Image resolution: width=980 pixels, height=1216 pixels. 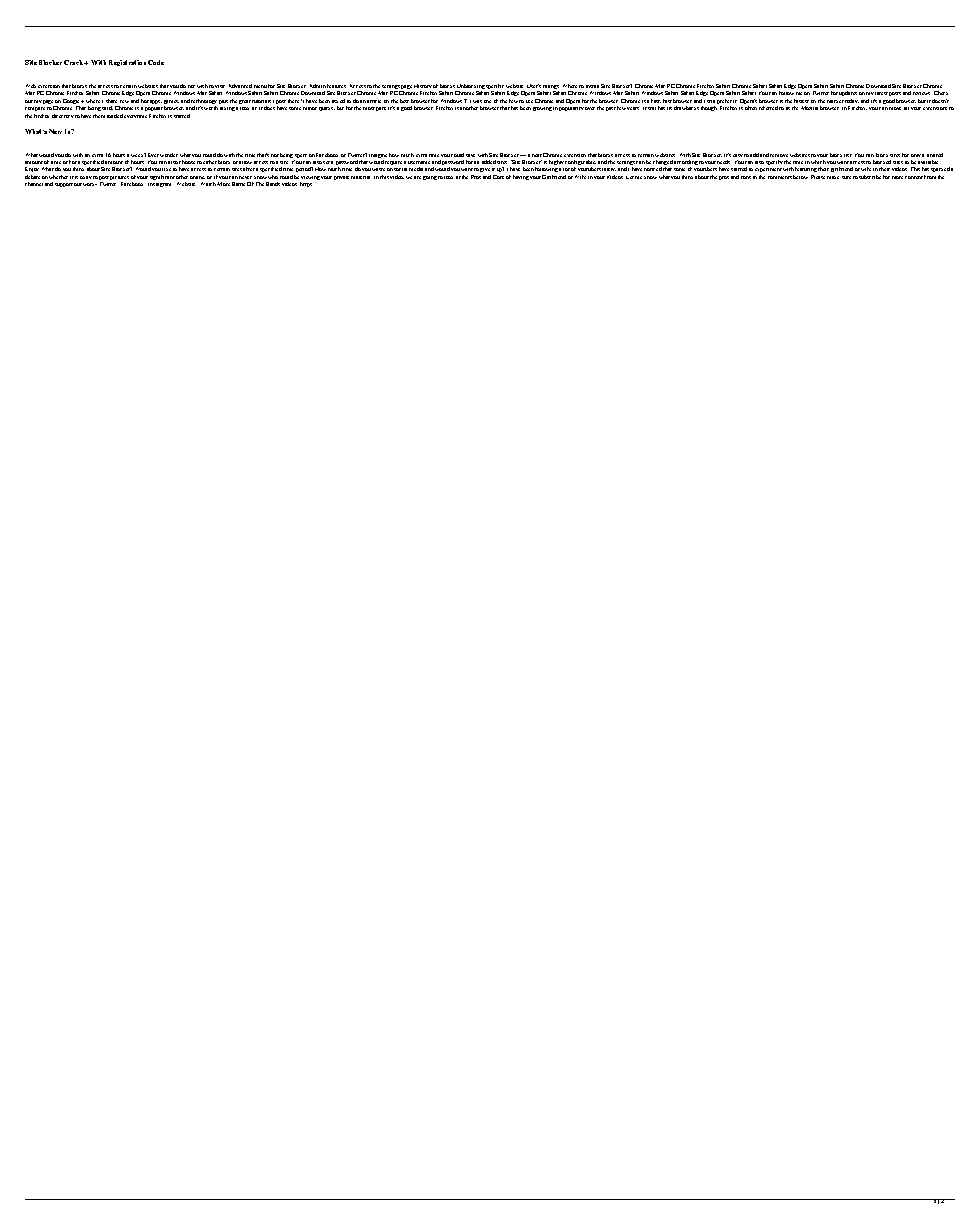 I want to click on Instagram, so click(x=159, y=185).
